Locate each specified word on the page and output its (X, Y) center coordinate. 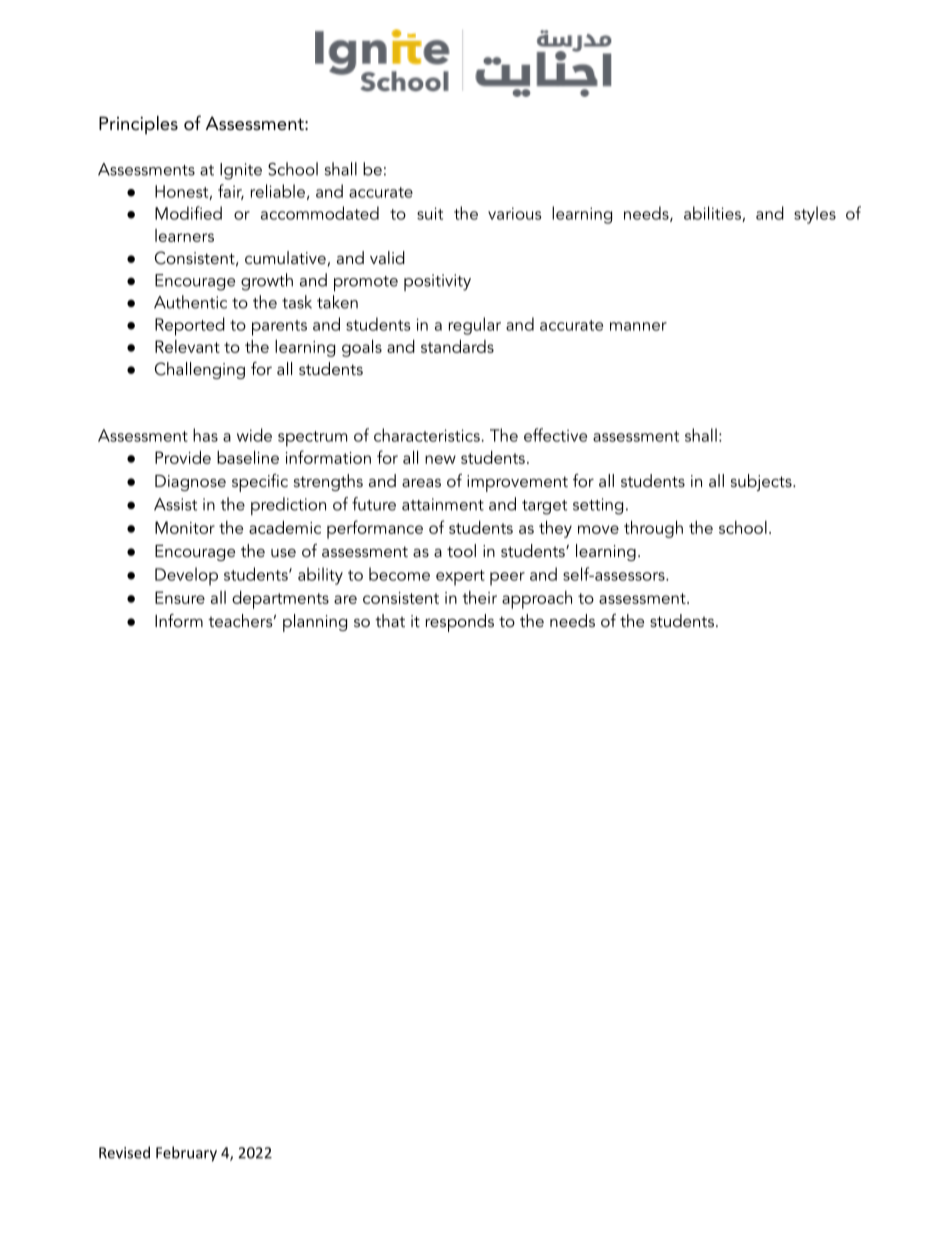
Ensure (180, 597)
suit (430, 213)
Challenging (200, 370)
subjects (762, 482)
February (186, 1154)
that (390, 620)
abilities (713, 214)
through (653, 529)
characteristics (428, 435)
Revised (124, 1152)
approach (537, 600)
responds (459, 623)
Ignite (241, 171)
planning (315, 623)
